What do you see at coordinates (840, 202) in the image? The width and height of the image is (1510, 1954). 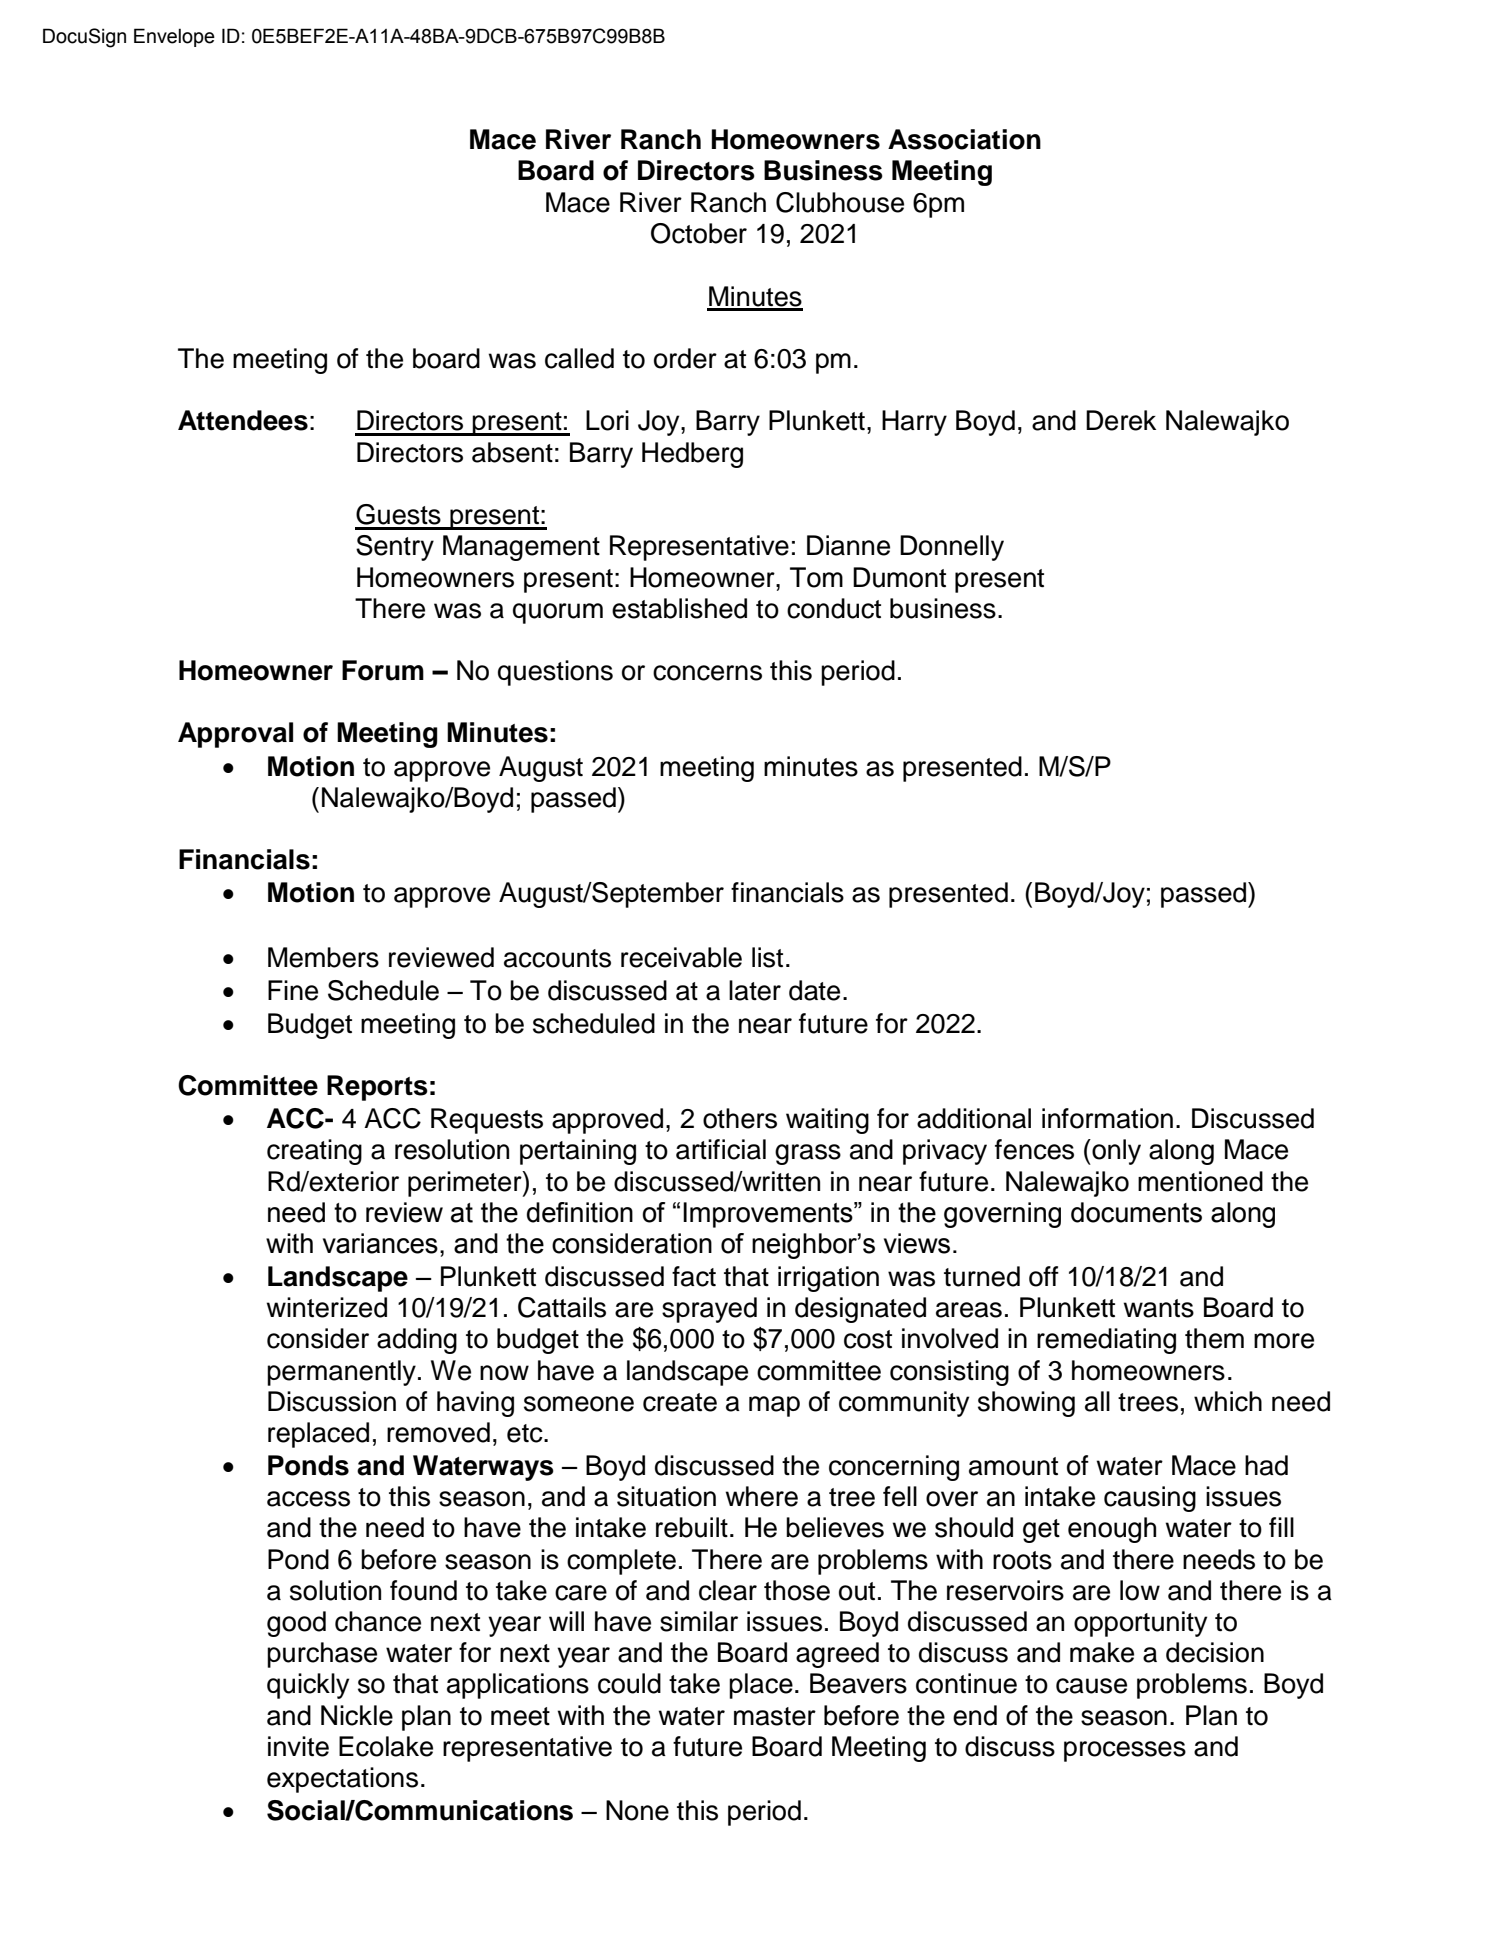 I see `Clubhouse` at bounding box center [840, 202].
